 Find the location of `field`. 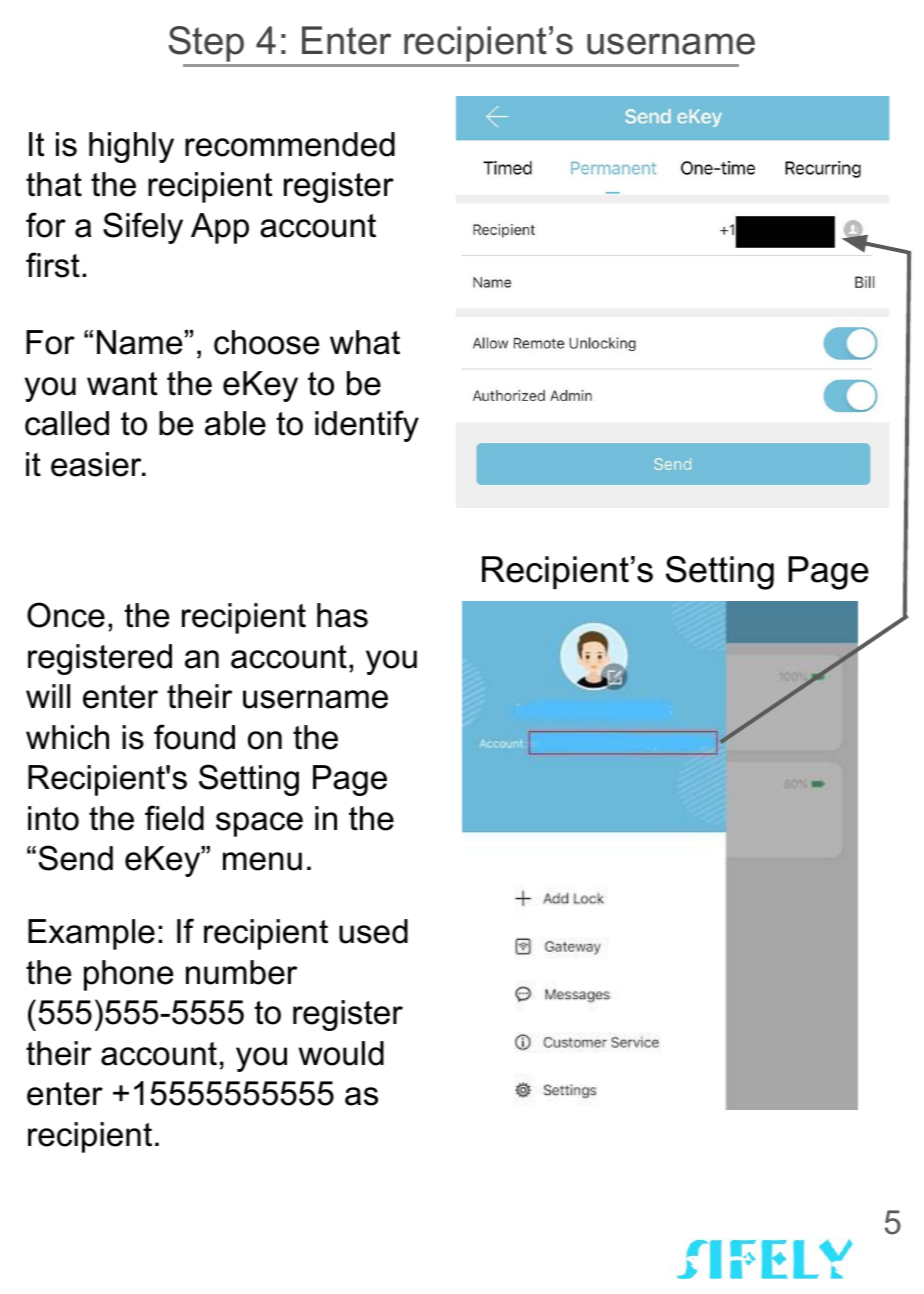

field is located at coordinates (174, 818).
